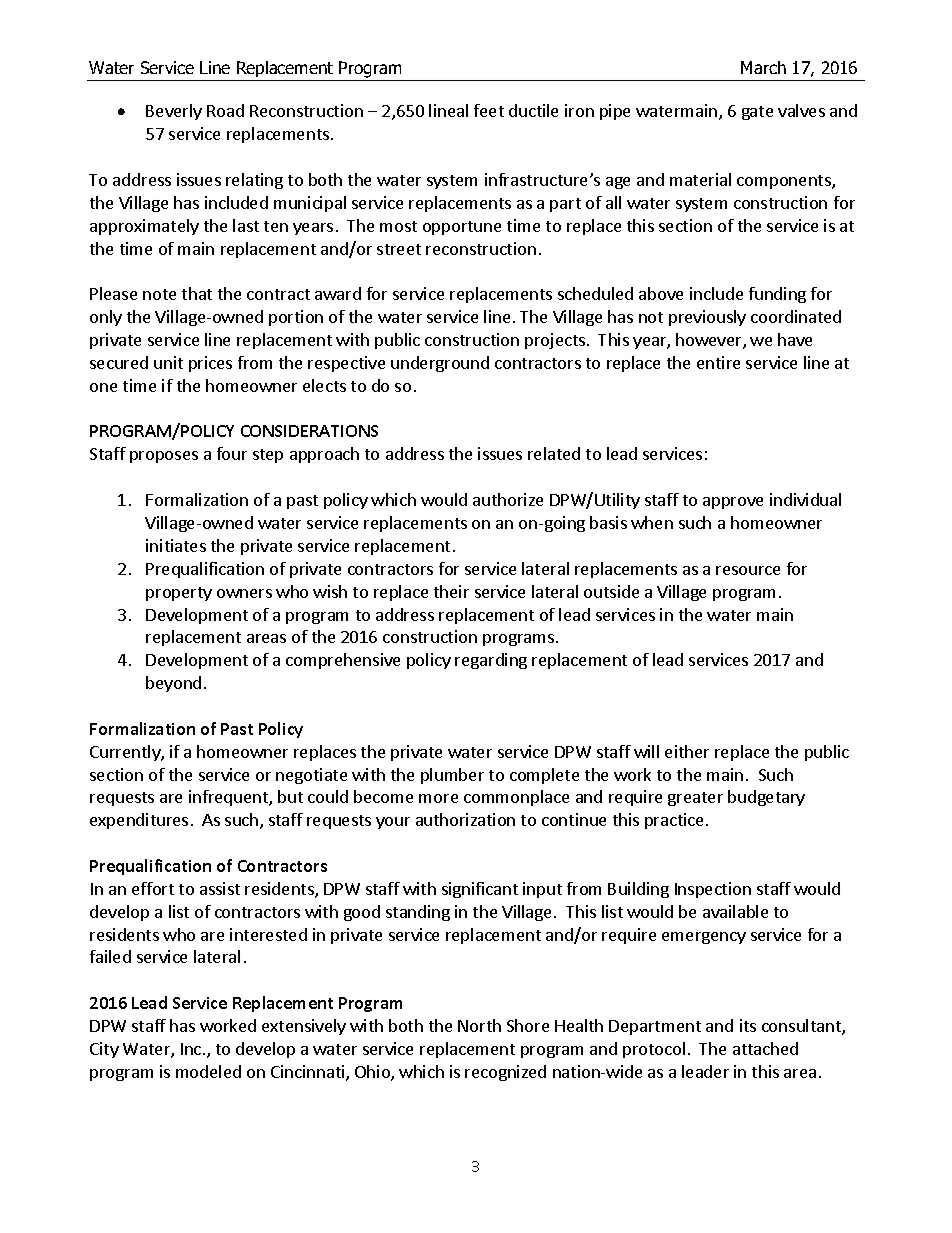 Image resolution: width=952 pixels, height=1233 pixels. What do you see at coordinates (179, 594) in the screenshot?
I see `property` at bounding box center [179, 594].
